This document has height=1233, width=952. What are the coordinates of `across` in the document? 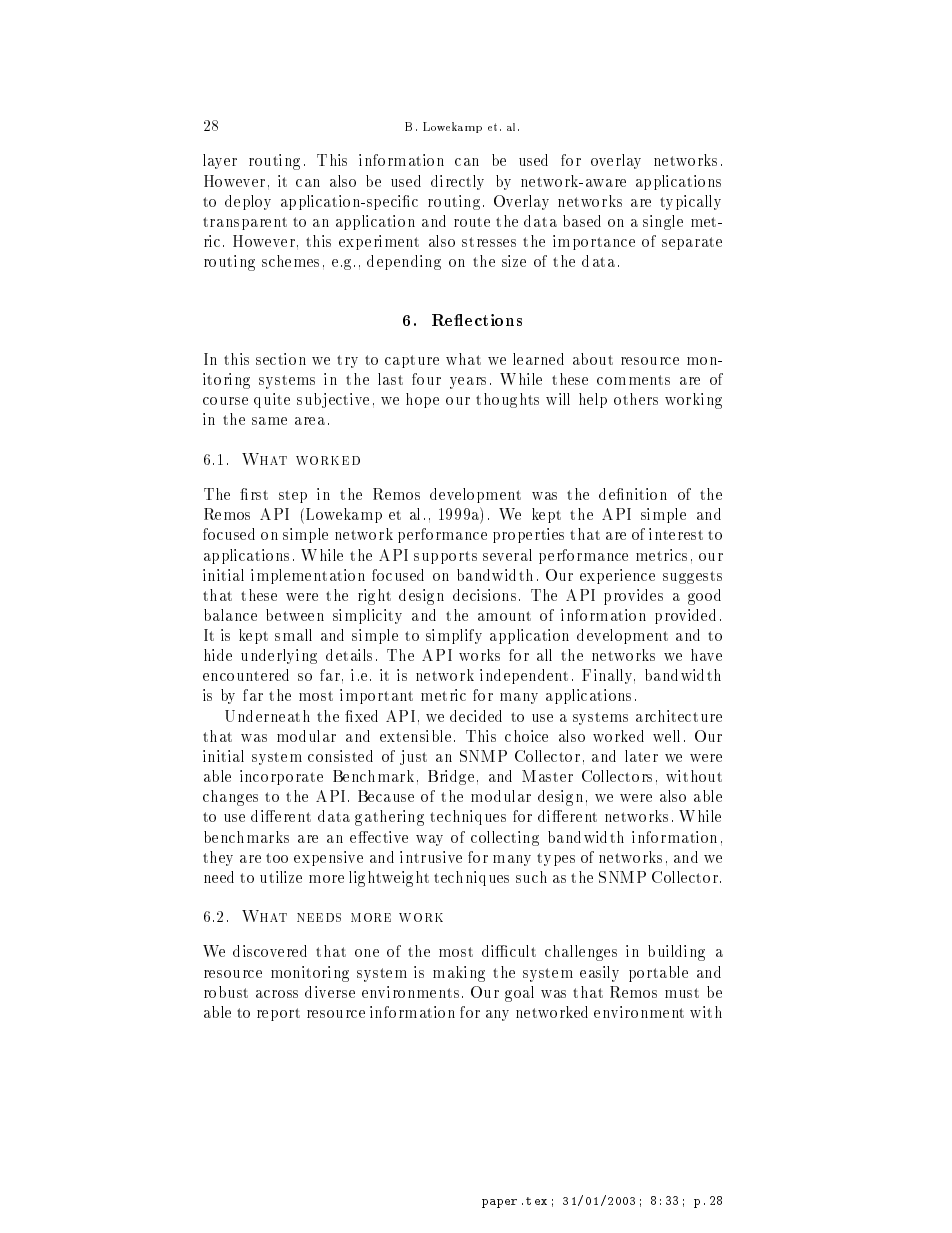 It's located at (277, 994).
